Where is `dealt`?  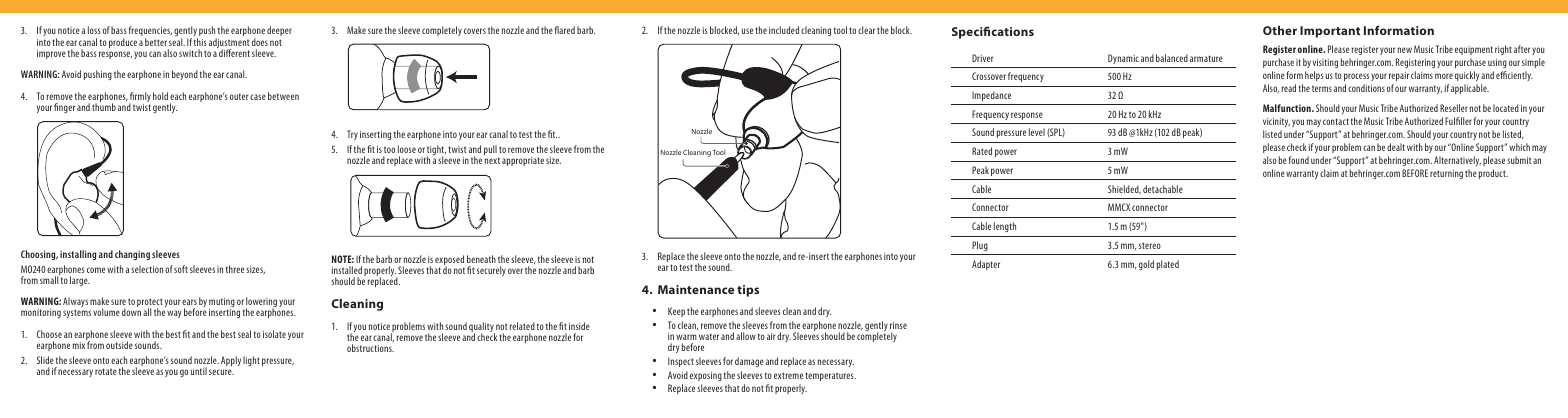
dealt is located at coordinates (1396, 147).
